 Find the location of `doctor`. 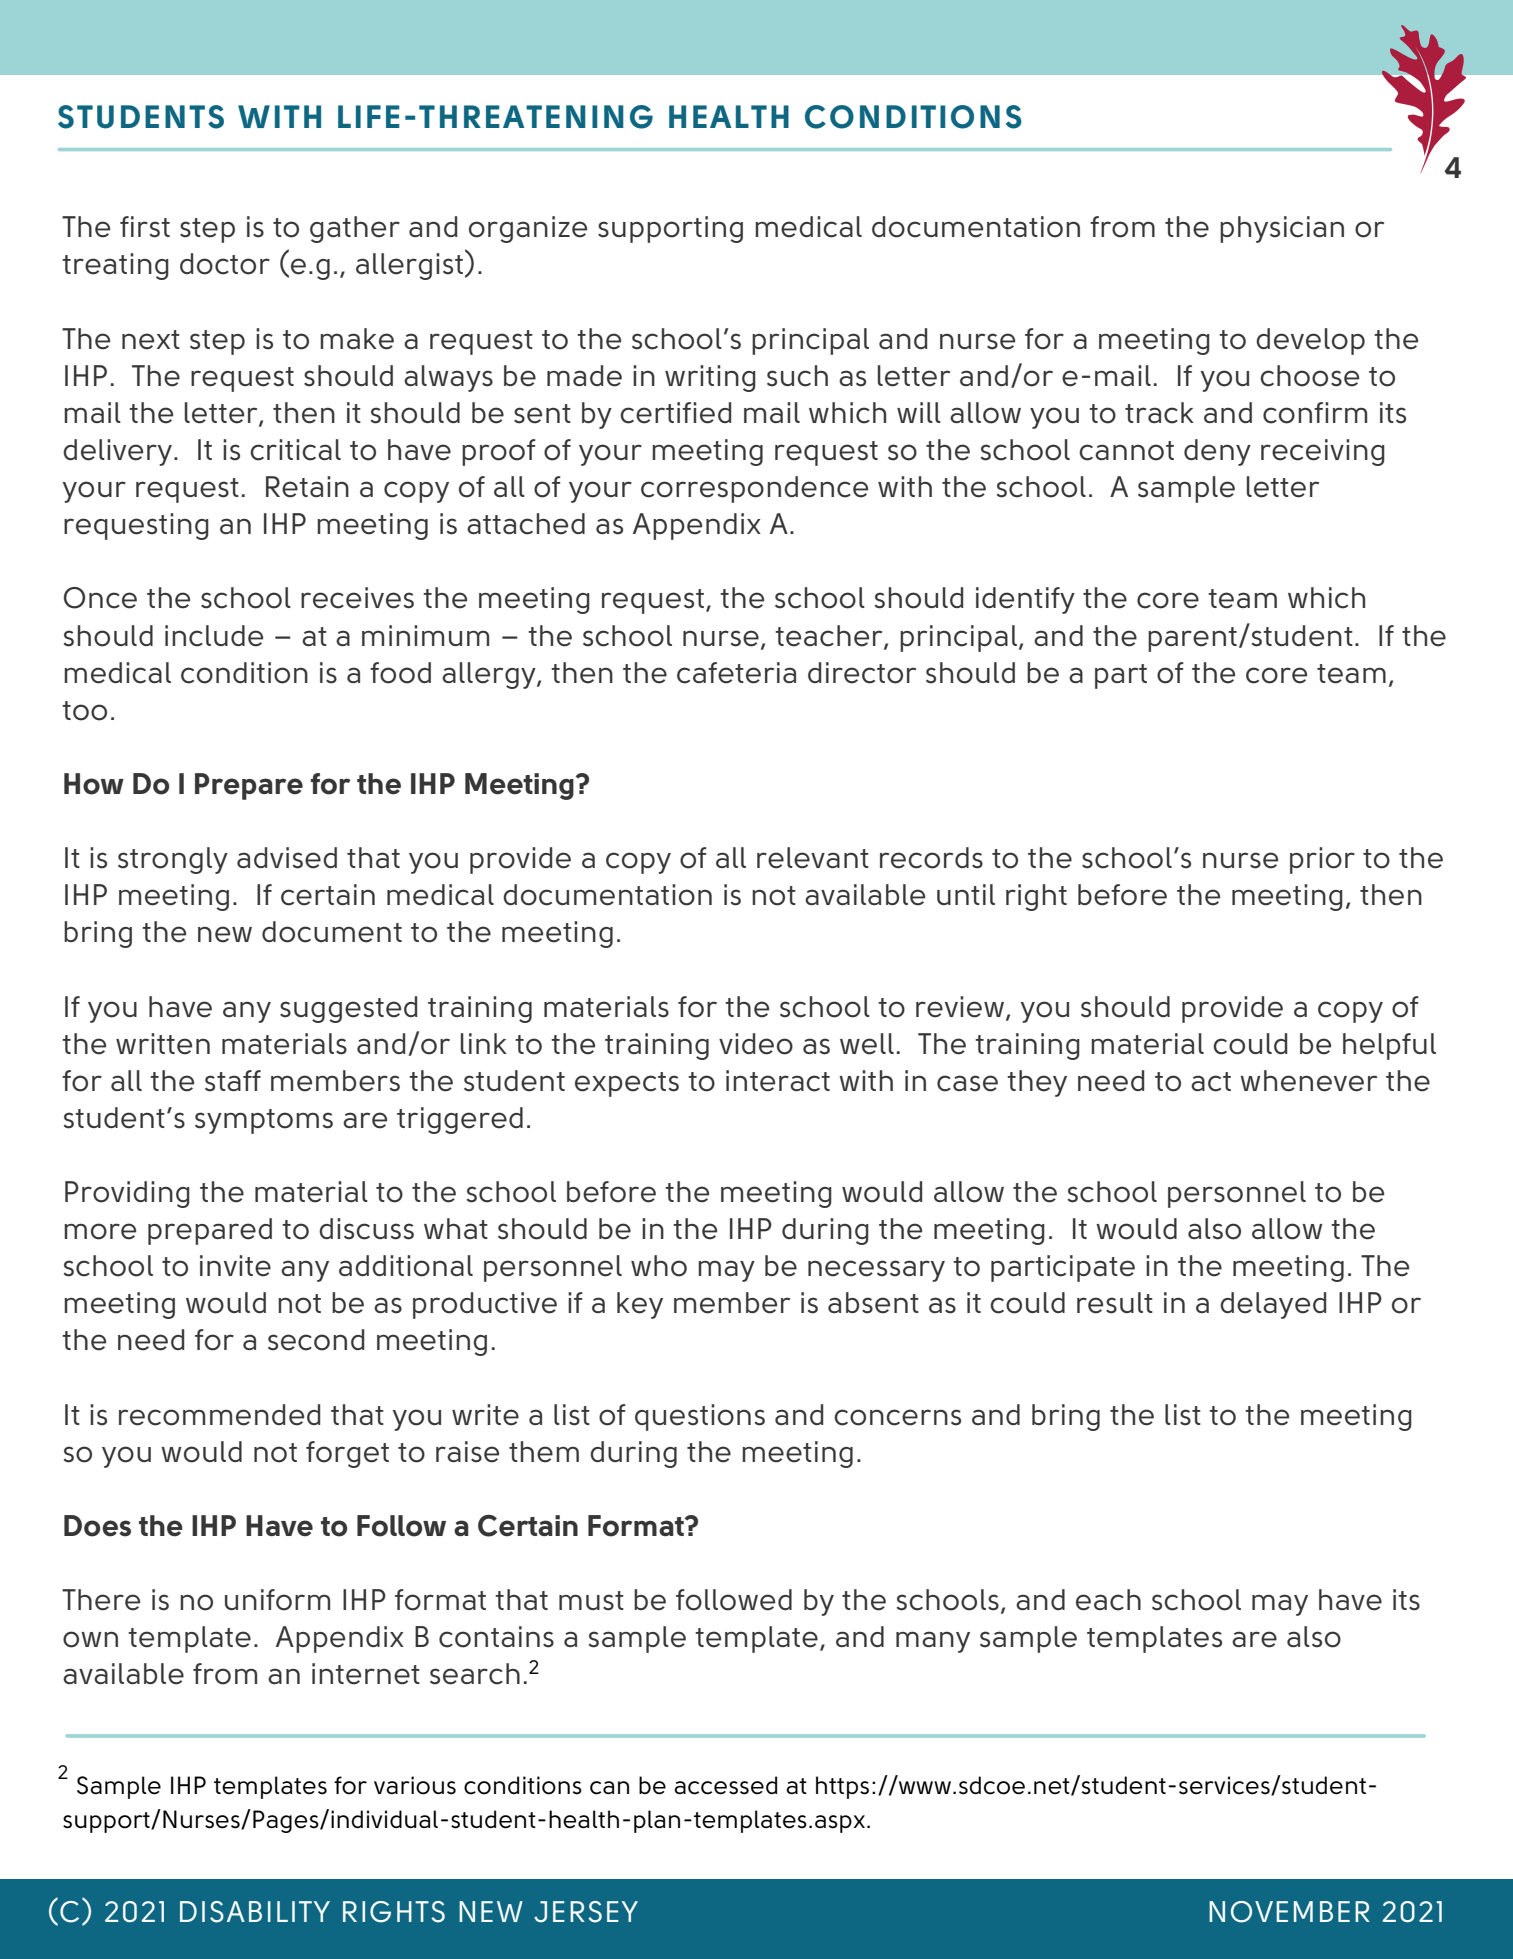

doctor is located at coordinates (225, 264).
